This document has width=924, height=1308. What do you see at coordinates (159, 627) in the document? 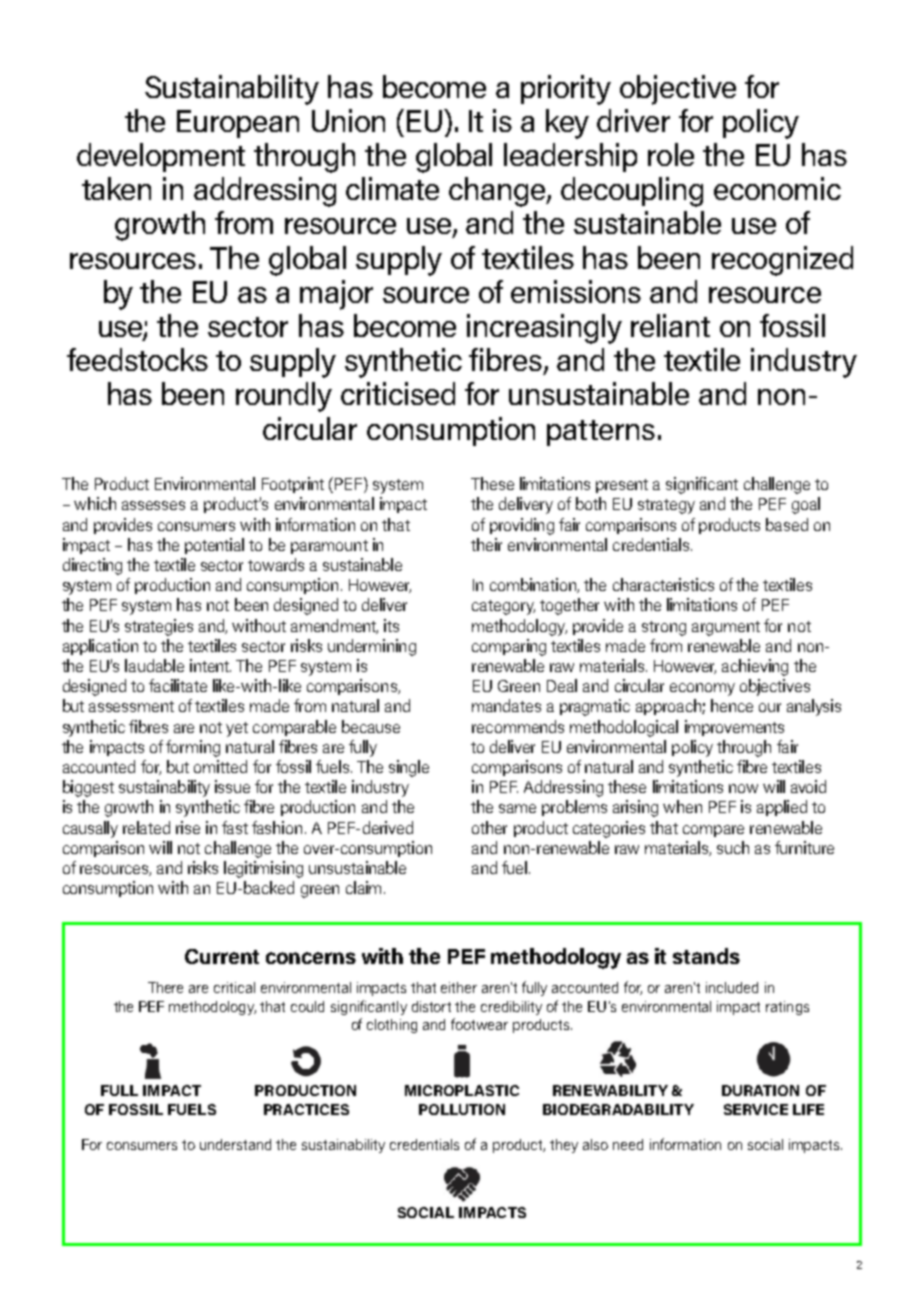
I see `strategies` at bounding box center [159, 627].
